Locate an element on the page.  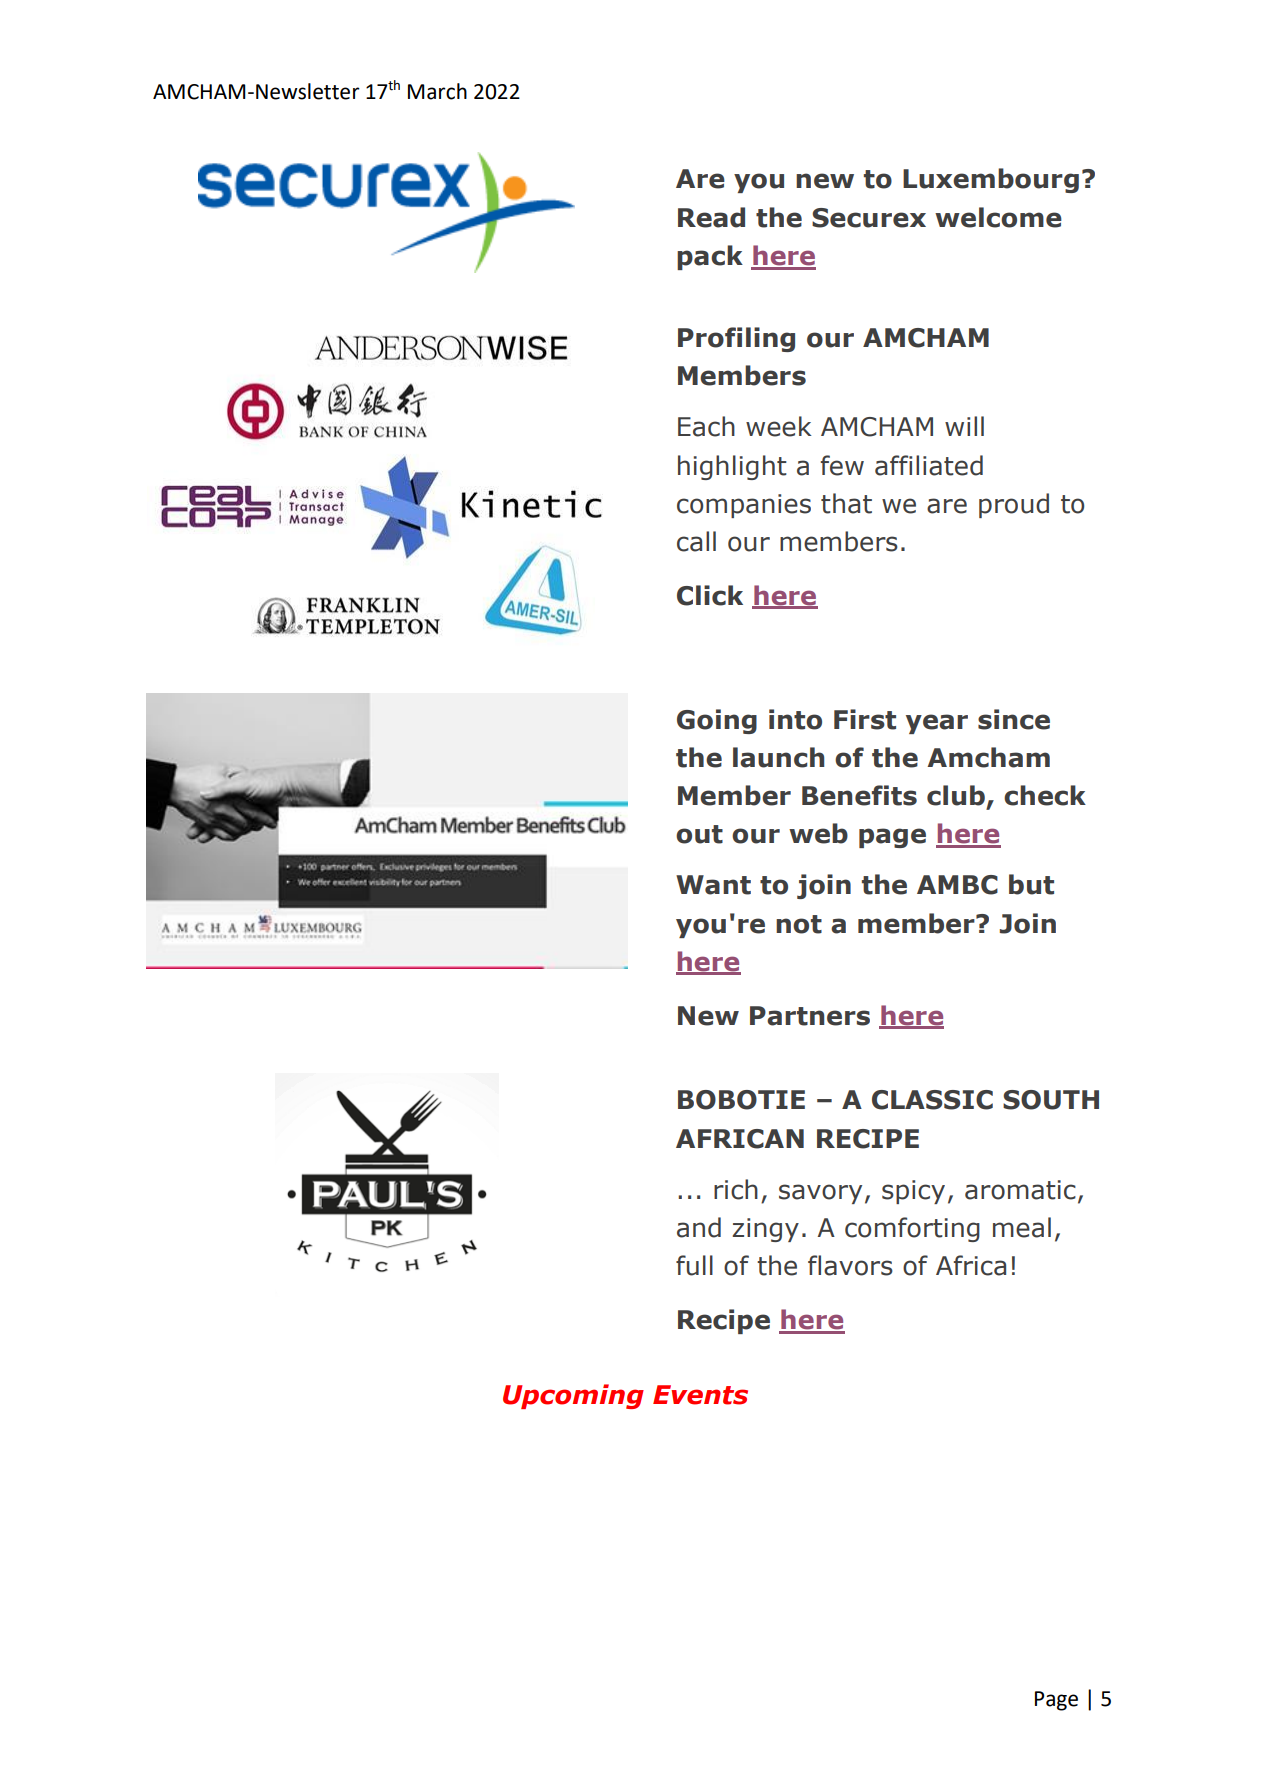
Events is located at coordinates (700, 1395).
